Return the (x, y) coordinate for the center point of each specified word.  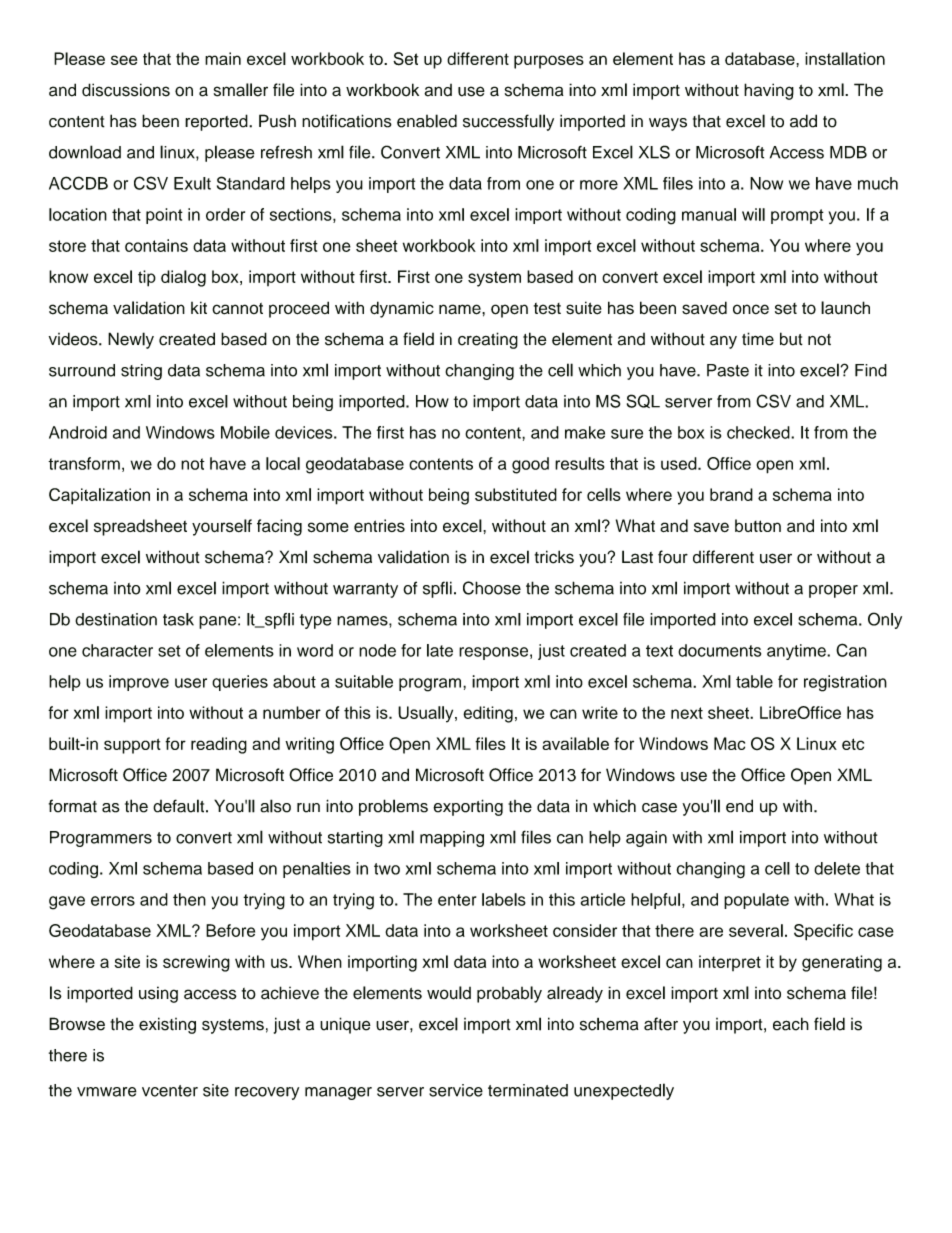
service (456, 1090)
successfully (508, 122)
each (791, 1024)
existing (167, 1025)
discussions (126, 90)
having (769, 91)
